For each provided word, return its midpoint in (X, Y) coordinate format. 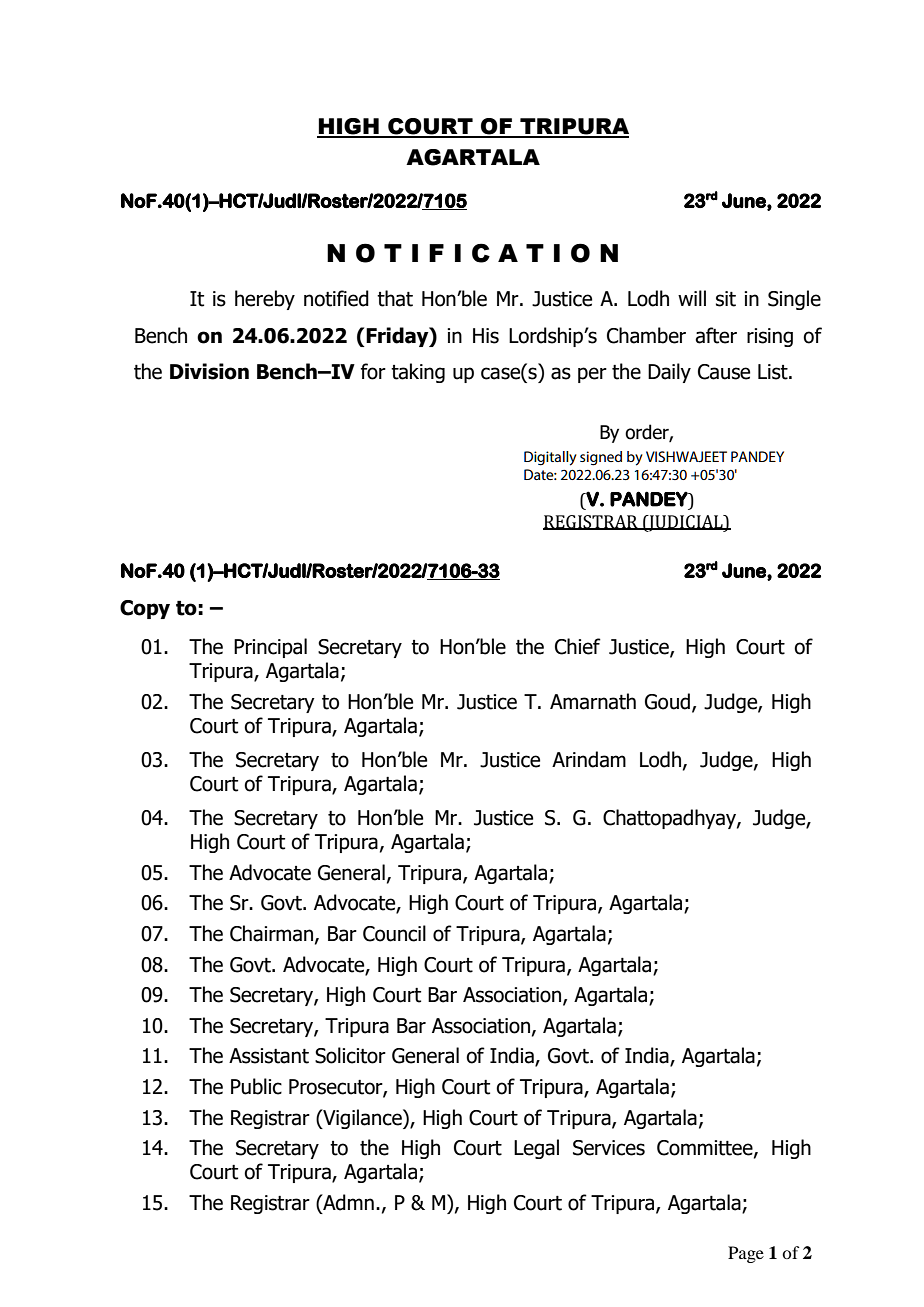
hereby (265, 300)
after (716, 335)
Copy (145, 609)
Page (746, 1254)
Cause (724, 372)
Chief (578, 646)
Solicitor (350, 1055)
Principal (270, 648)
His (486, 336)
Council (394, 933)
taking (418, 373)
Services (609, 1148)
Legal (536, 1149)
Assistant (269, 1056)
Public (256, 1086)
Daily (669, 373)
